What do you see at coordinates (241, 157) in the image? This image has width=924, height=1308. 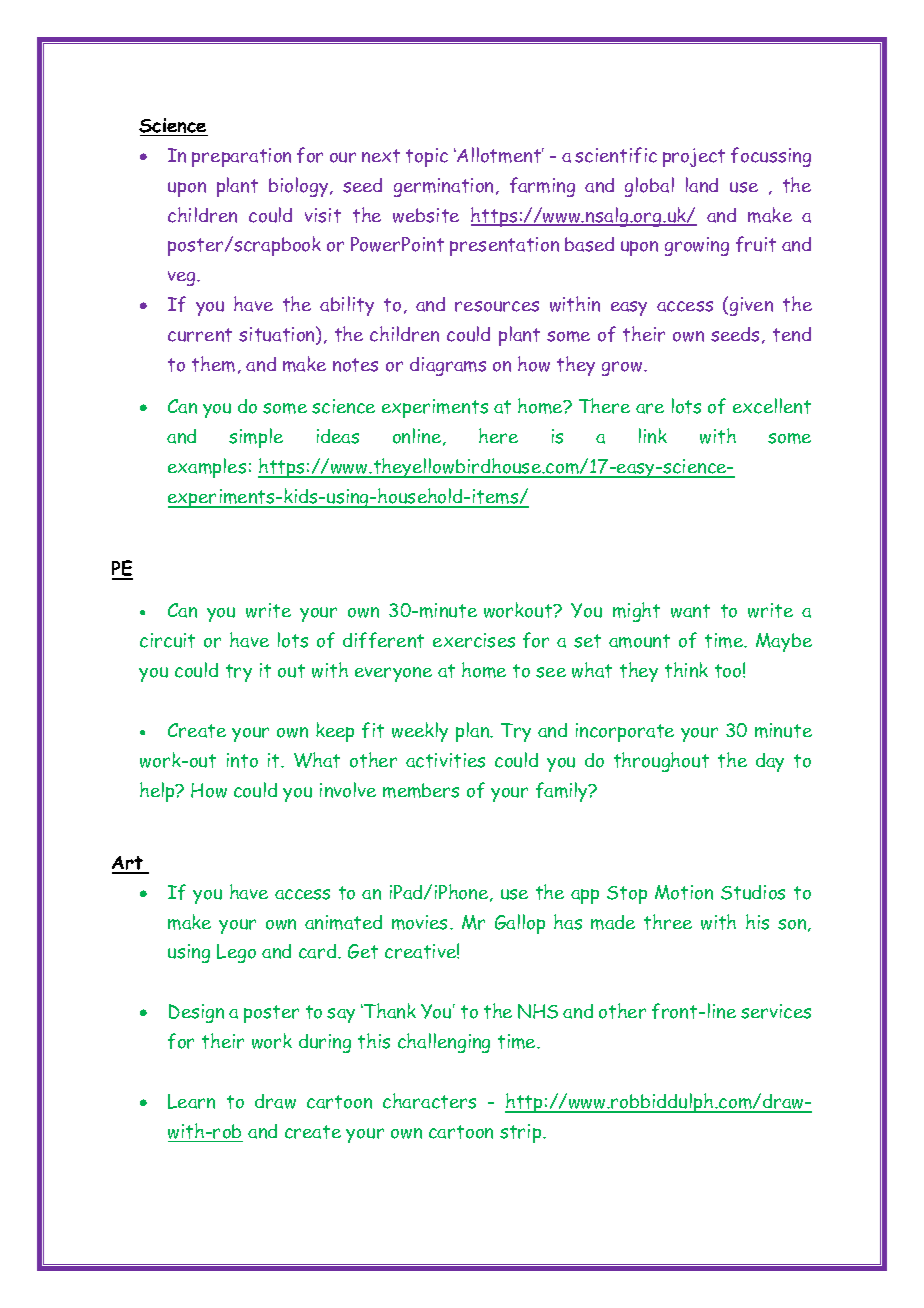 I see `preparation` at bounding box center [241, 157].
